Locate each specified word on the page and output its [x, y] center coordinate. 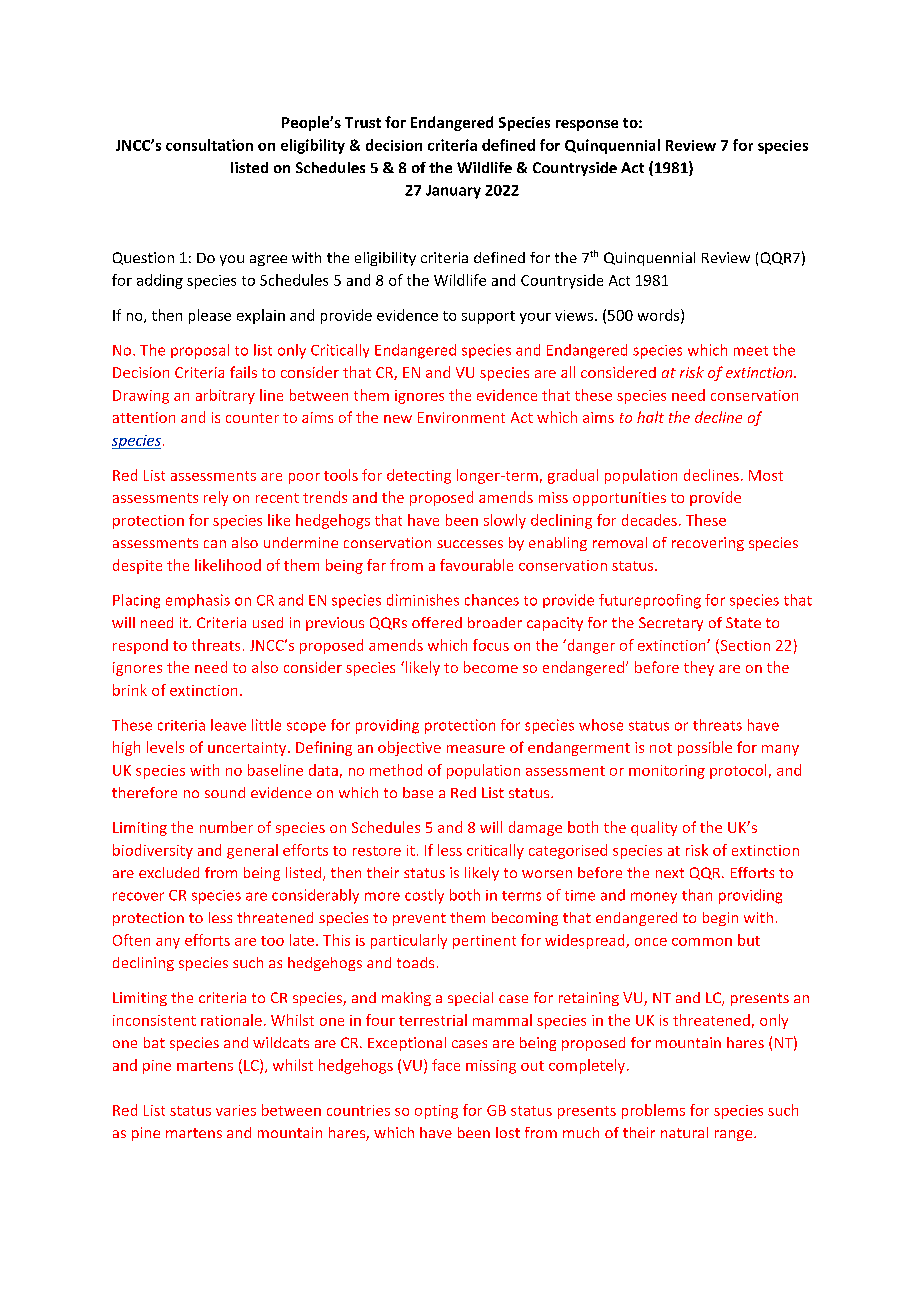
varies [236, 1110]
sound [225, 792]
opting [436, 1112]
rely [216, 498]
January [453, 192]
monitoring [667, 772]
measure [476, 749]
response [587, 125]
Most [766, 475]
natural [684, 1132]
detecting [419, 476]
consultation [209, 145]
